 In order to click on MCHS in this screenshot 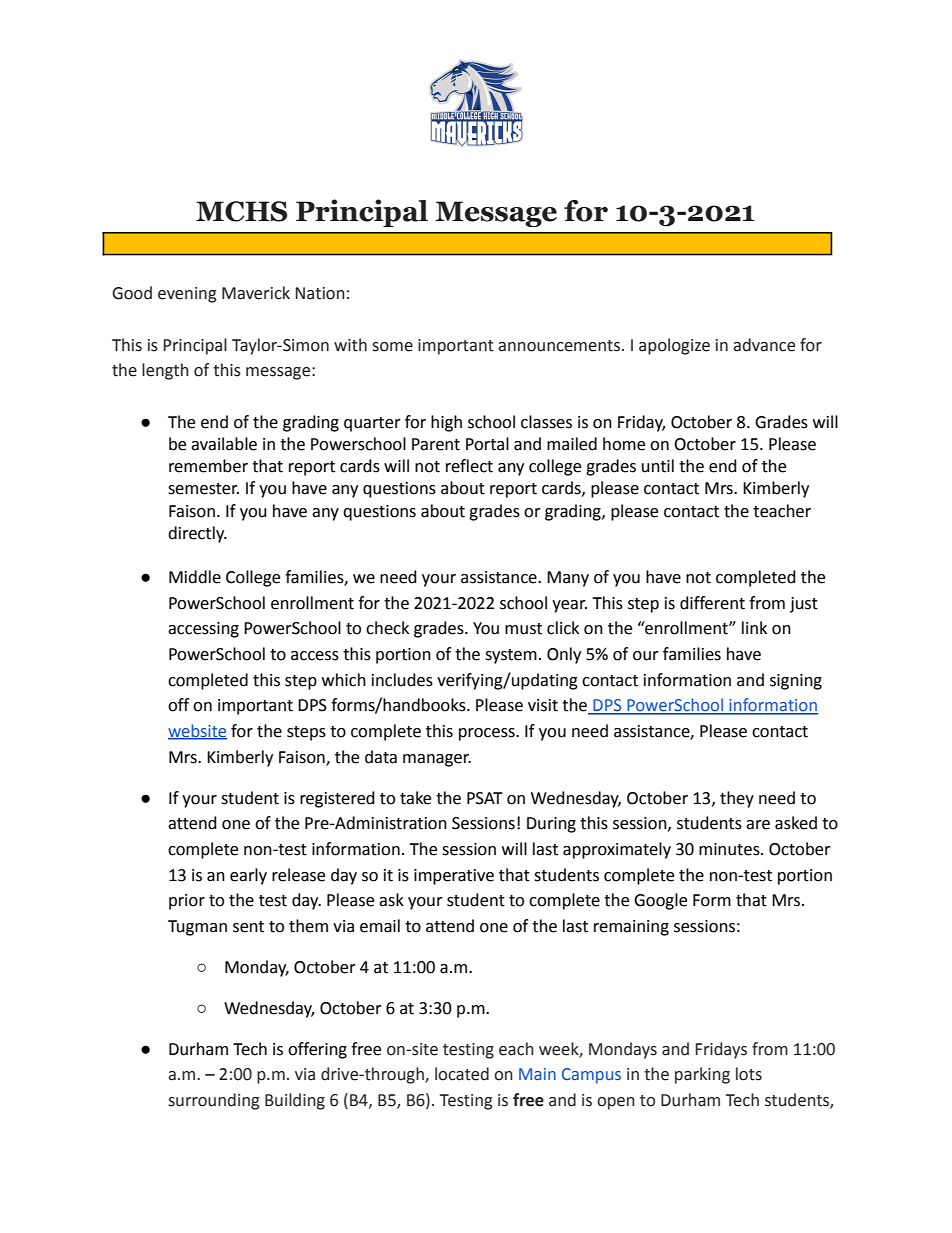, I will do `click(242, 211)`.
